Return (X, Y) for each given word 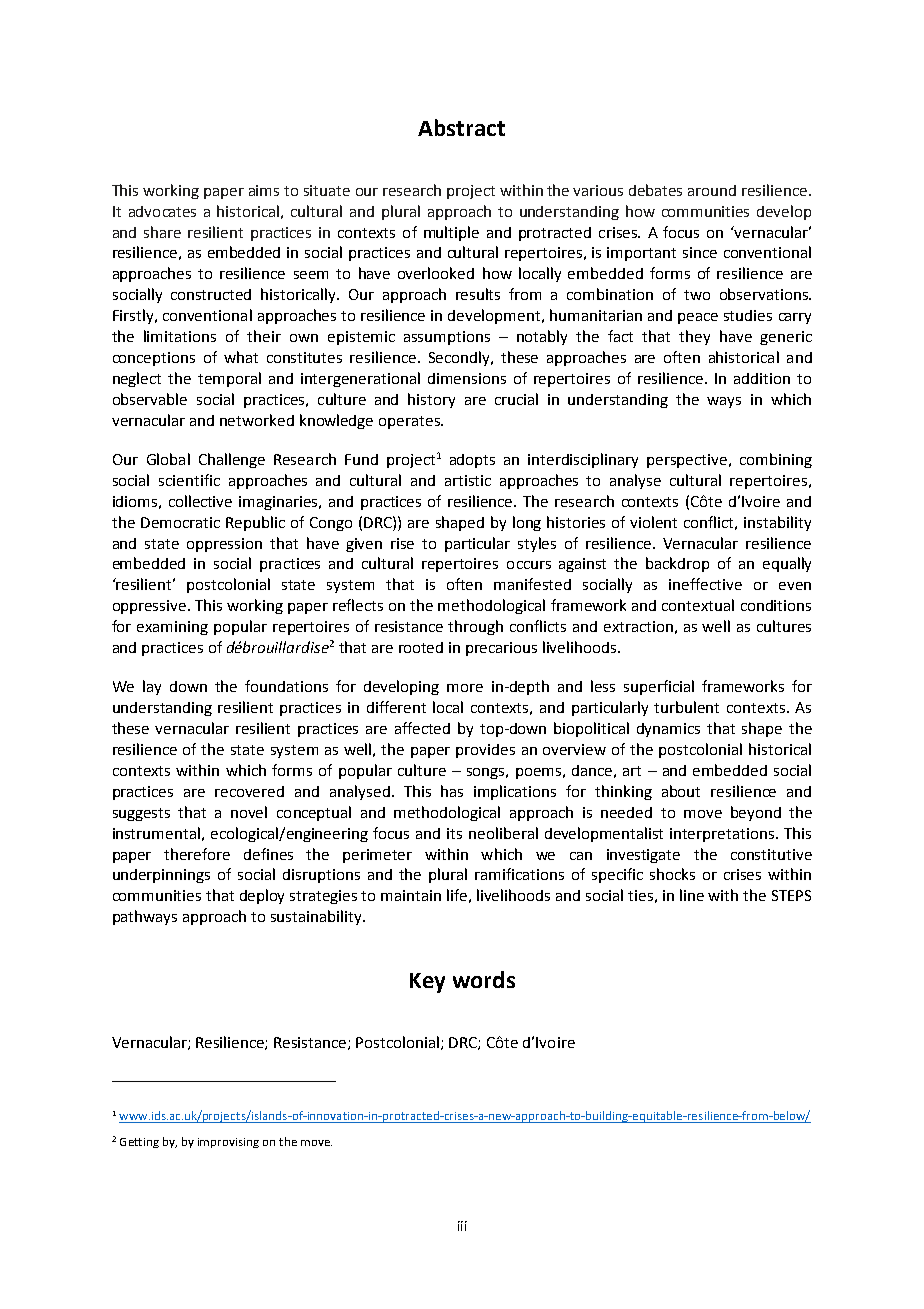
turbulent (686, 707)
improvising (228, 1143)
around (712, 190)
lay (152, 687)
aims (264, 190)
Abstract (461, 127)
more (465, 688)
